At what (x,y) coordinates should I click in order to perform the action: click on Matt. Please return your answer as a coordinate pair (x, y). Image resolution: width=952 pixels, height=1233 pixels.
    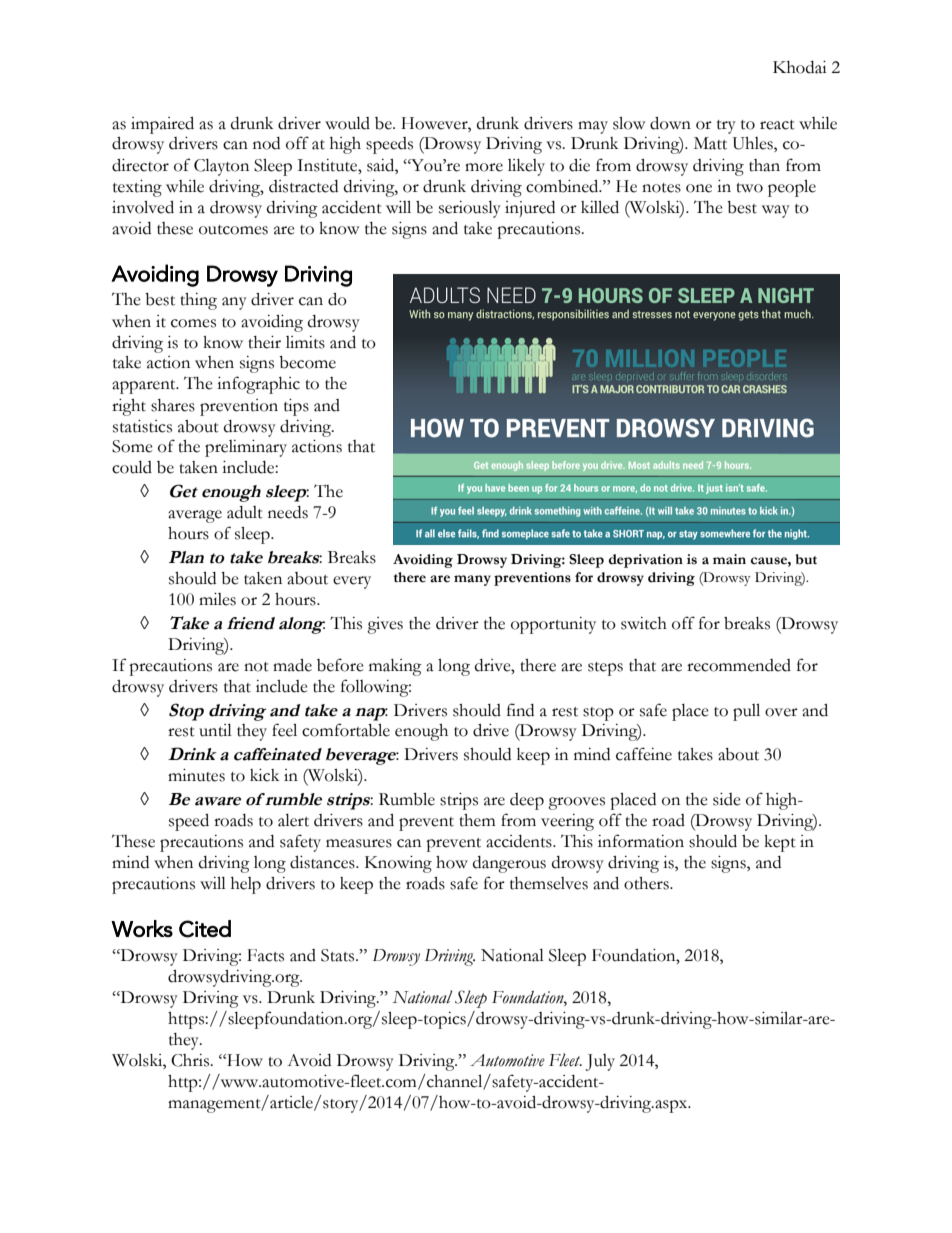
    Looking at the image, I should click on (710, 143).
